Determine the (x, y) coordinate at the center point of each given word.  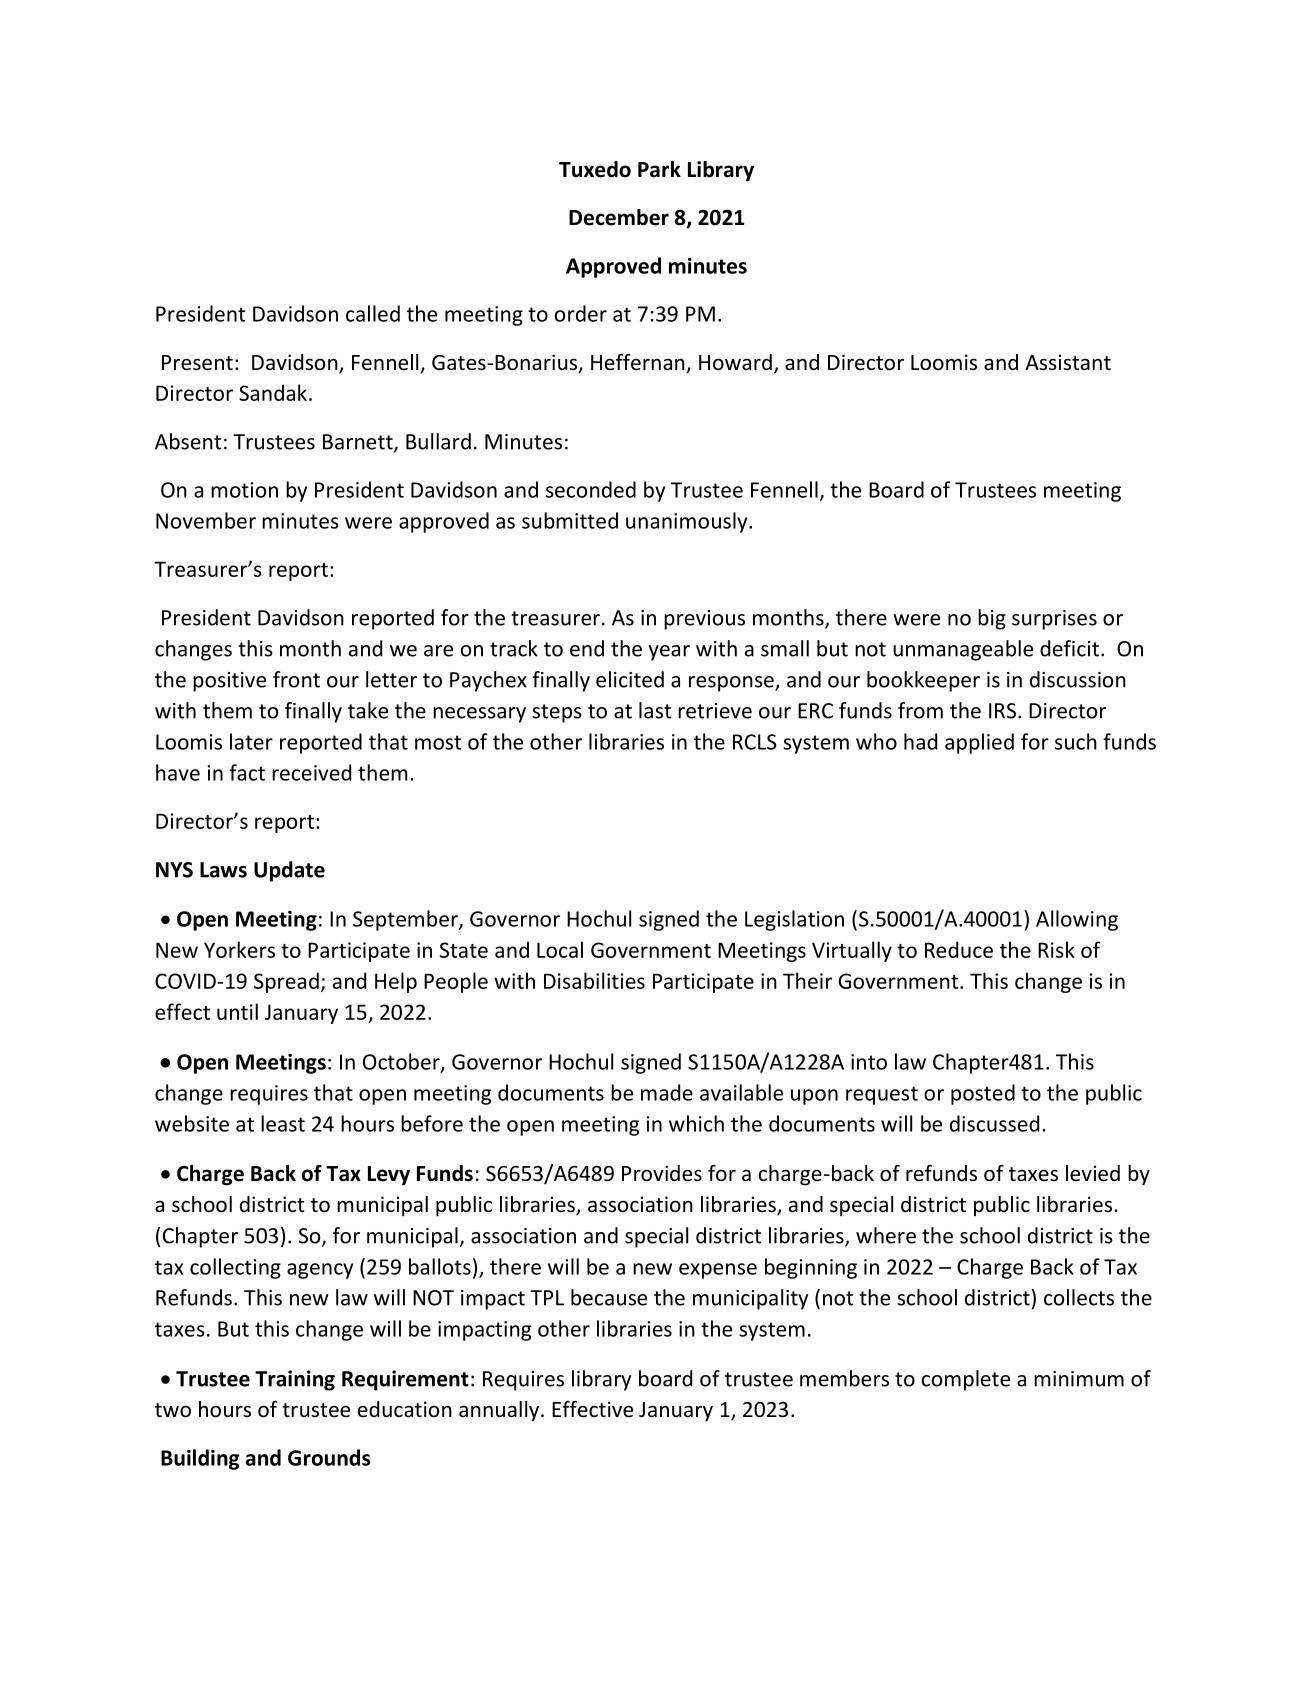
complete (966, 1380)
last (655, 710)
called (373, 313)
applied (979, 743)
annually (500, 1411)
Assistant (1068, 362)
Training (295, 1380)
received (311, 772)
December (619, 217)
